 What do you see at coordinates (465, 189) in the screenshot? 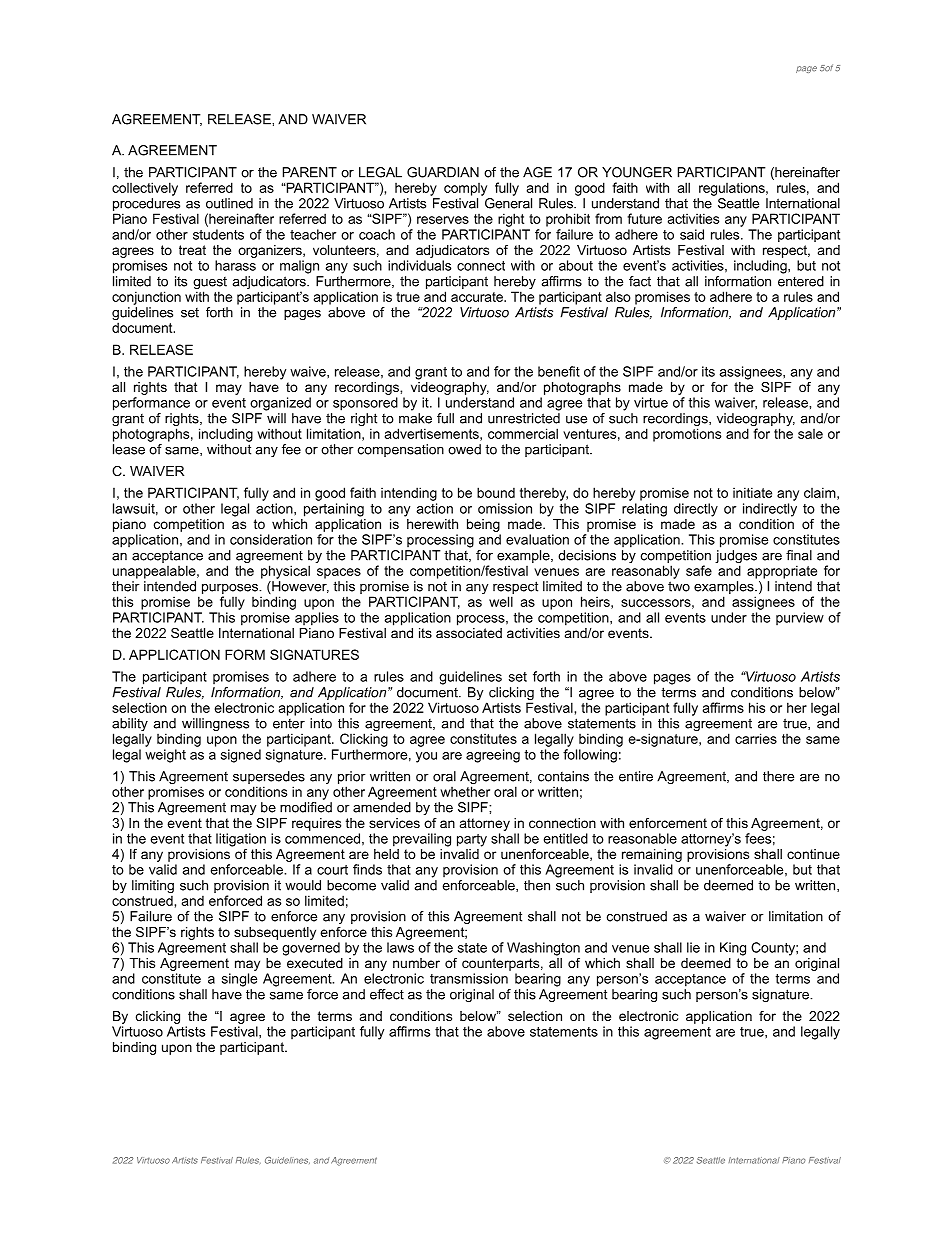
I see `comply` at bounding box center [465, 189].
